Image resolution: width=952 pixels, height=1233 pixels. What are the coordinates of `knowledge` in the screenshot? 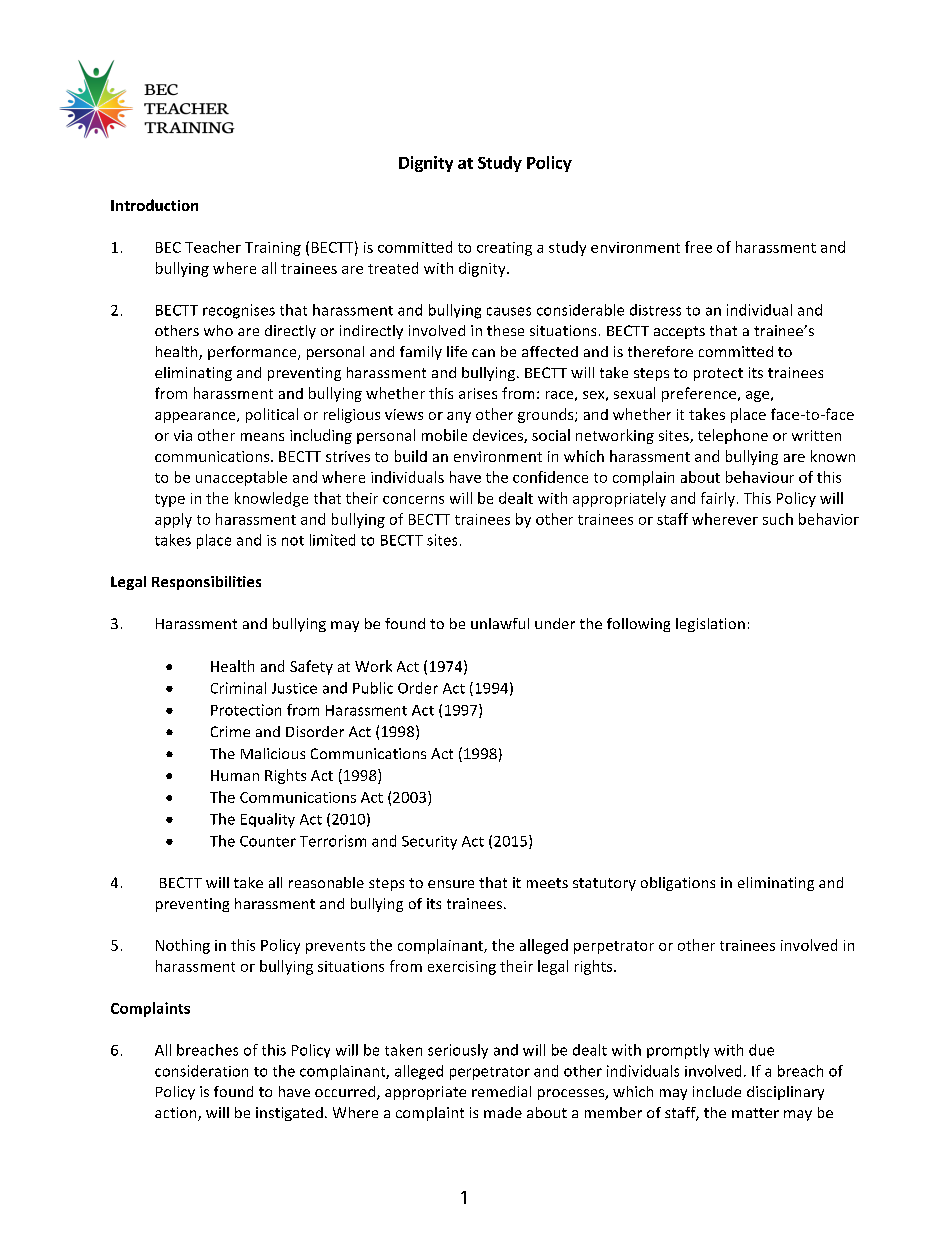 It's located at (271, 499).
